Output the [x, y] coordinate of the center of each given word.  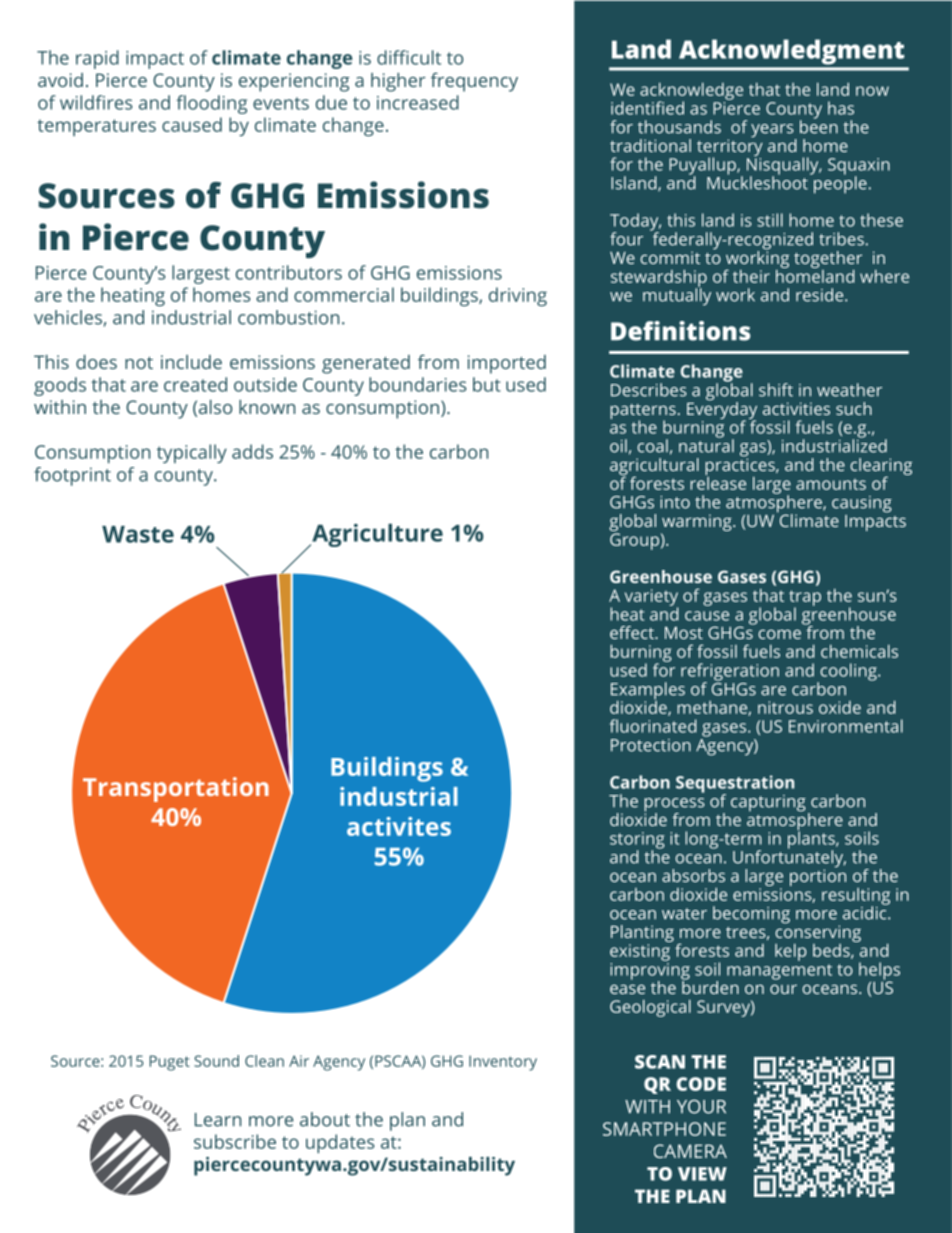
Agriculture [376, 535]
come [779, 634]
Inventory [503, 1063]
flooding [211, 104]
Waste [138, 534]
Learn [218, 1120]
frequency [474, 82]
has [841, 108]
